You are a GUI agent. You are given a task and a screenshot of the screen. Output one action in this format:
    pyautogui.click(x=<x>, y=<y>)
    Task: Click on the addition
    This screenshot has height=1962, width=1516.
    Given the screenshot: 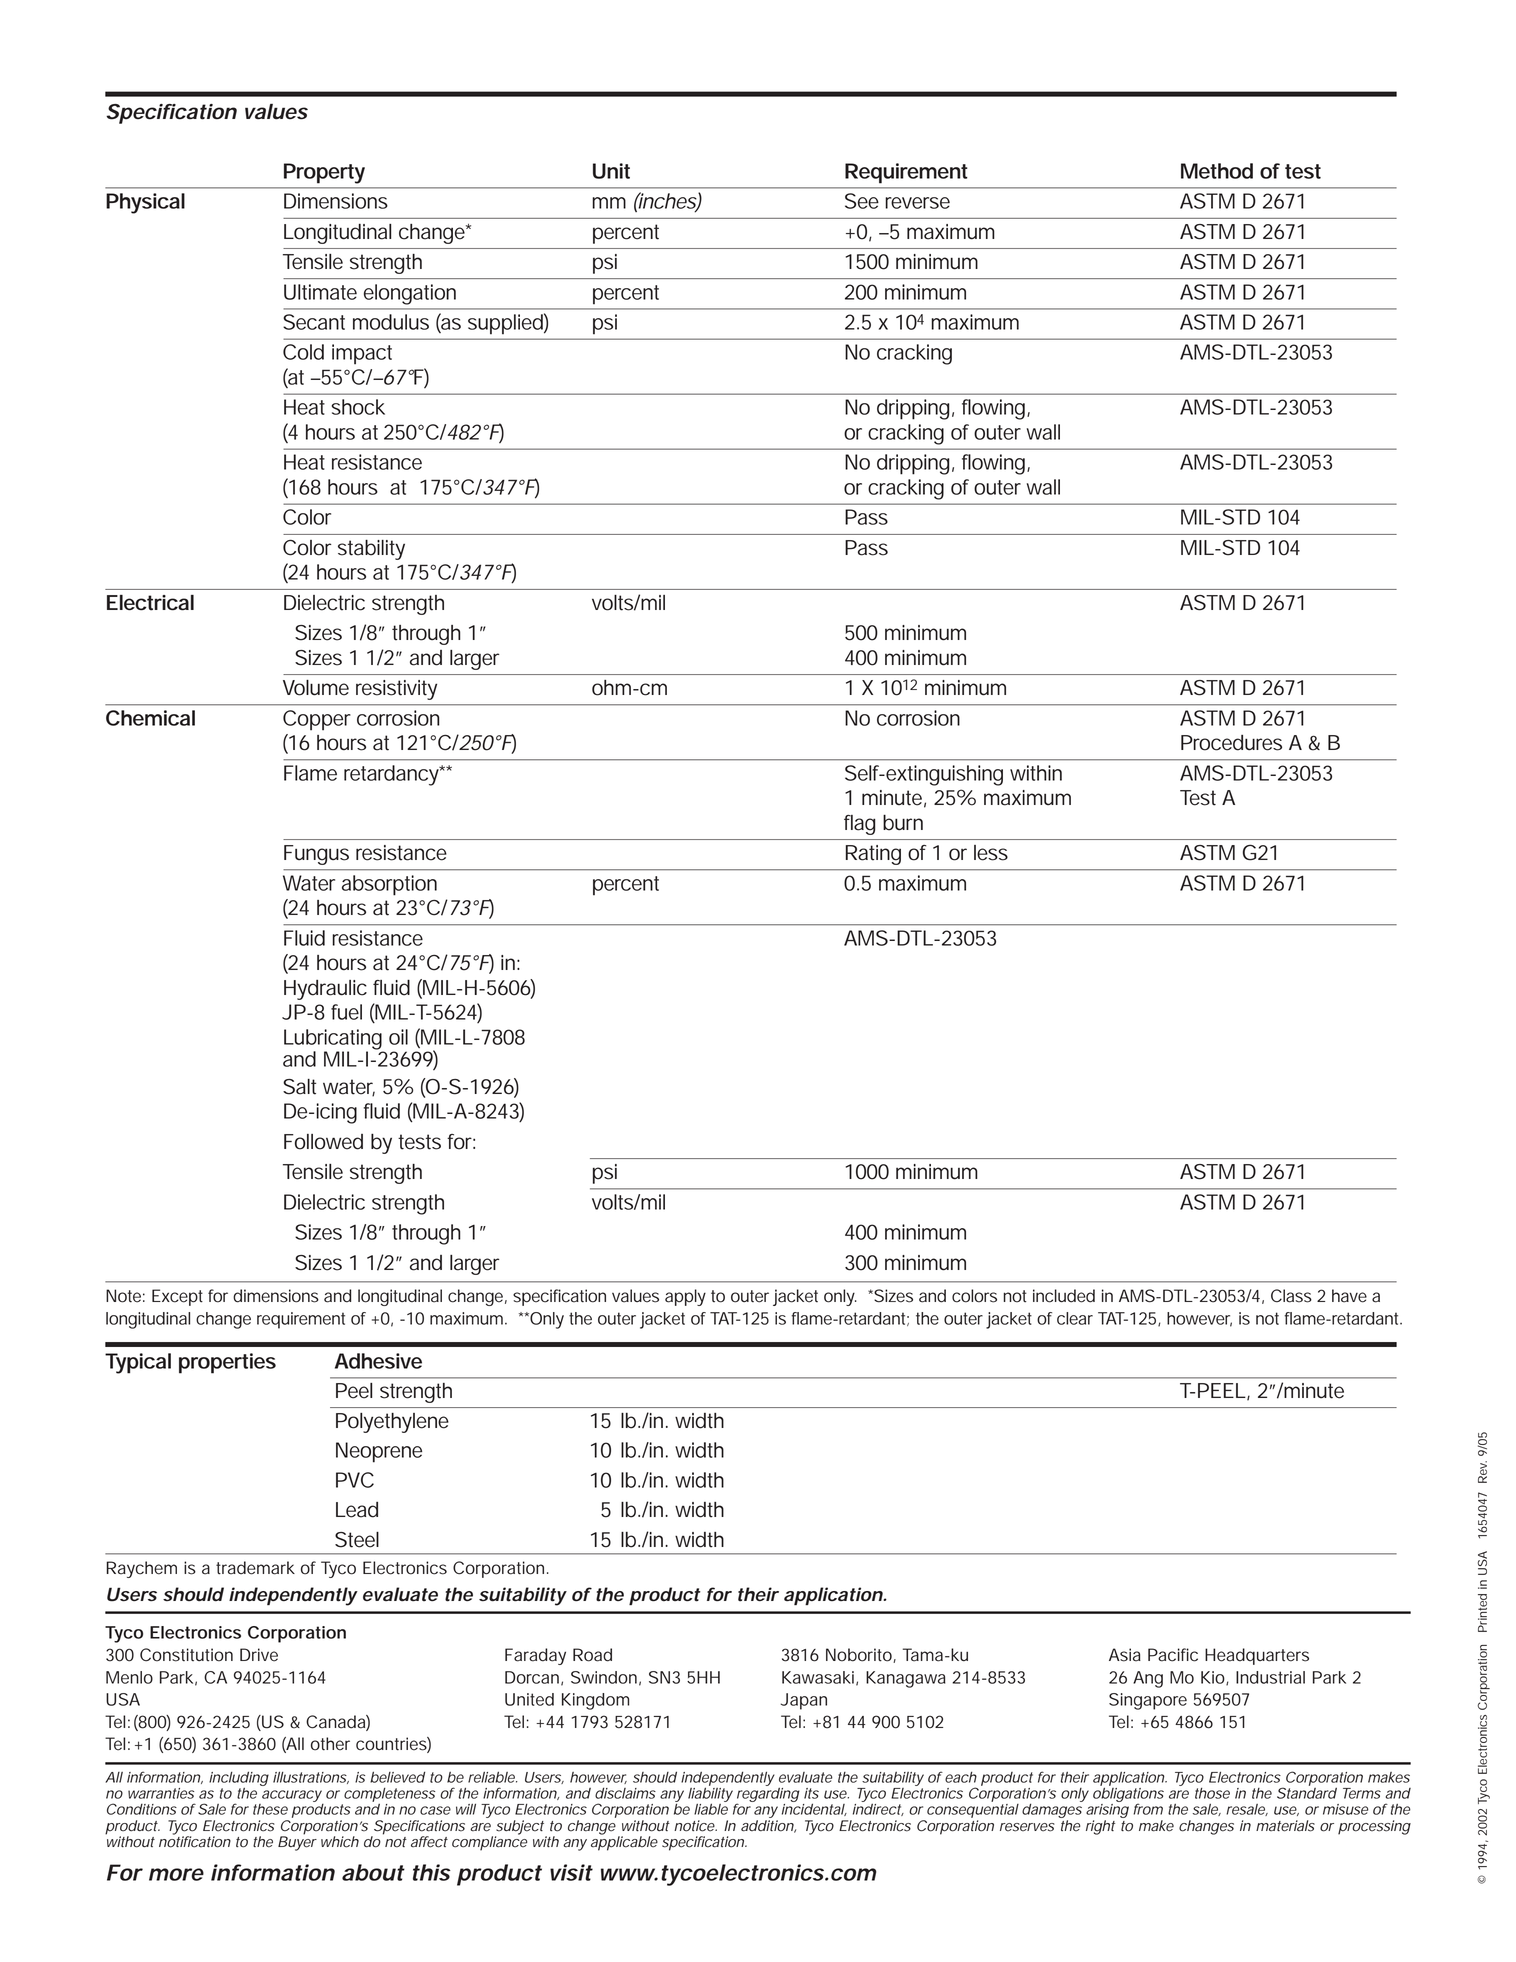 What is the action you would take?
    pyautogui.click(x=768, y=1826)
